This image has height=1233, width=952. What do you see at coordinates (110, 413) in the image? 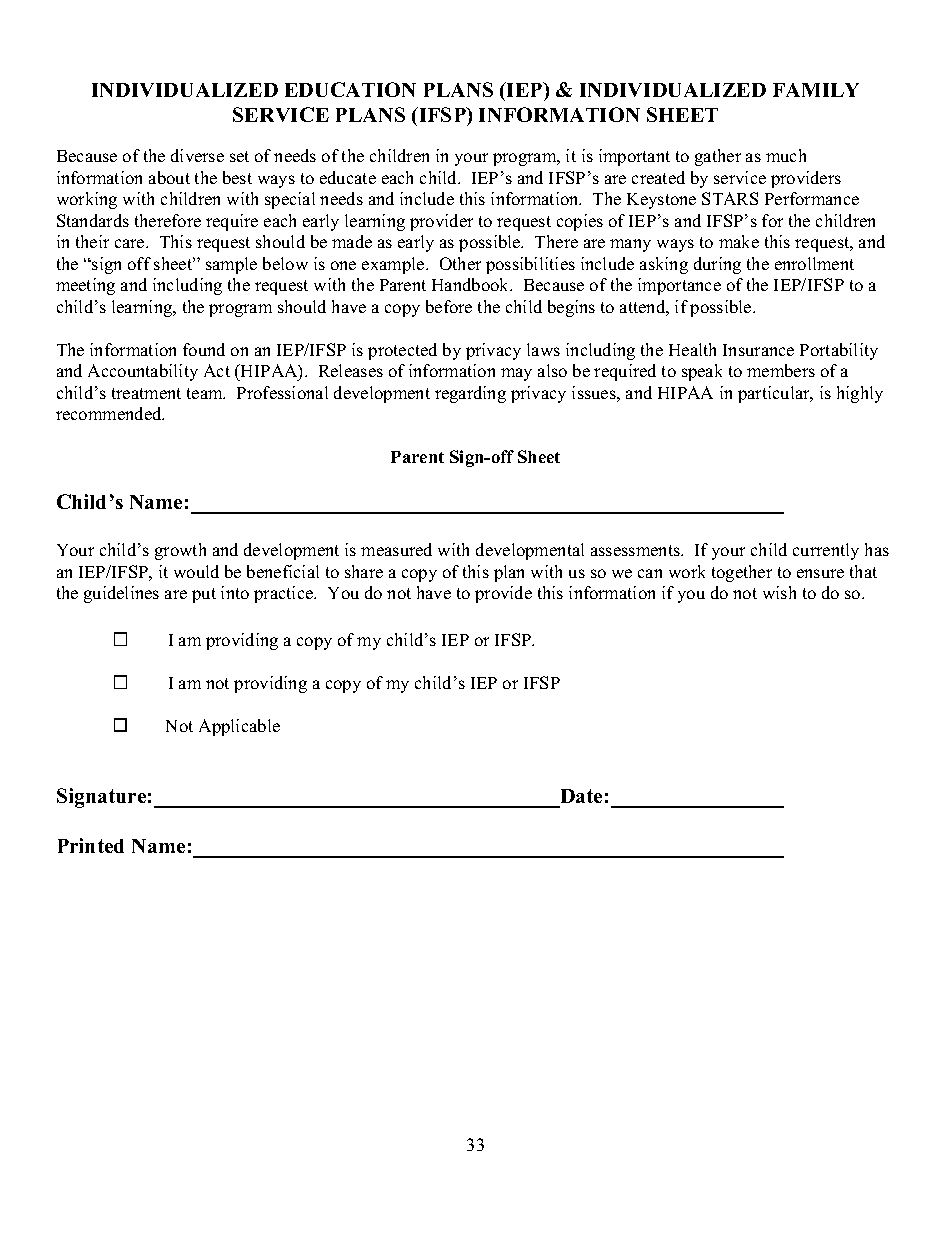
I see `recommended` at bounding box center [110, 413].
